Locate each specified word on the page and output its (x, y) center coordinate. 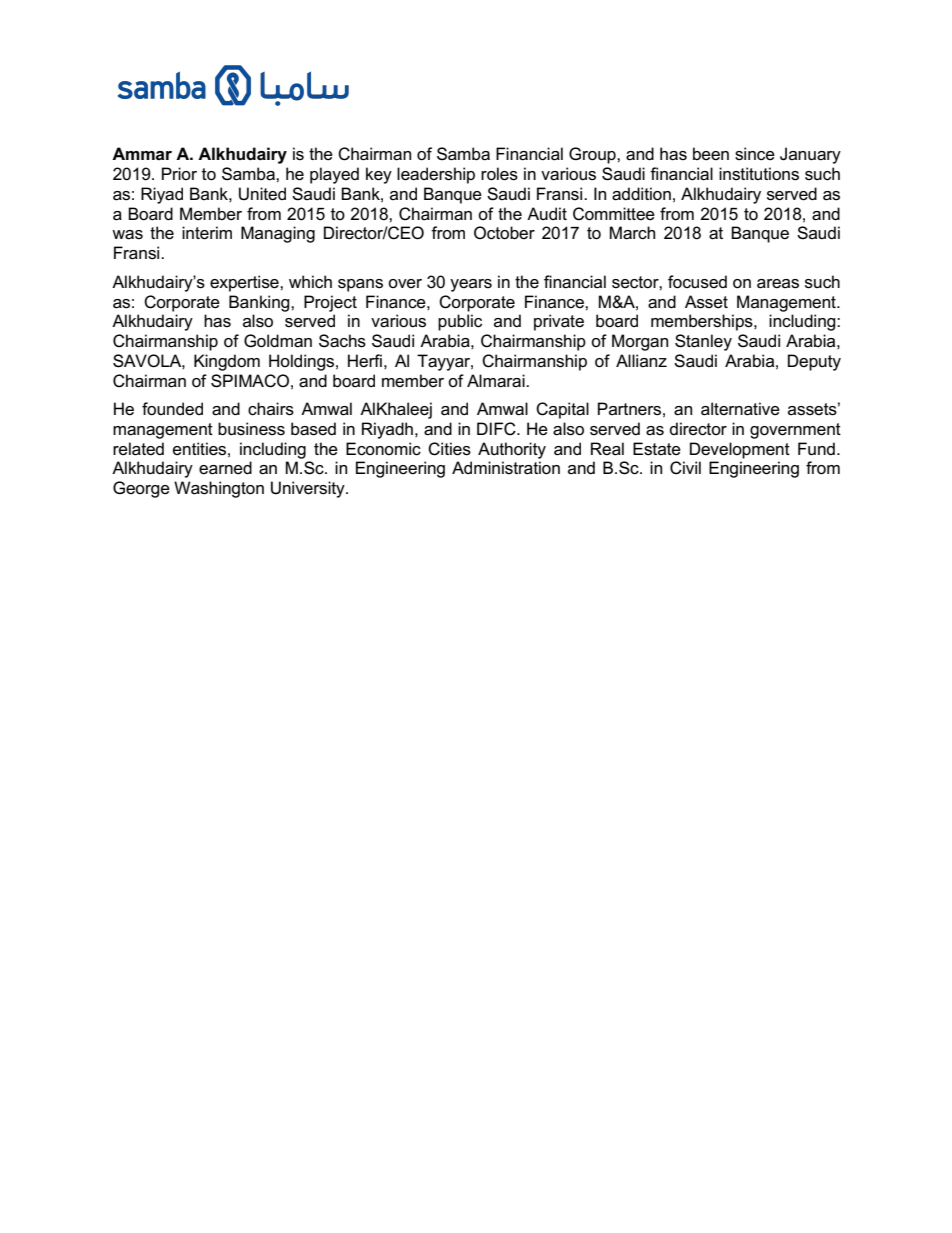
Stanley (703, 342)
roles (499, 174)
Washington (219, 489)
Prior (179, 173)
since (755, 154)
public (460, 322)
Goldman (278, 341)
